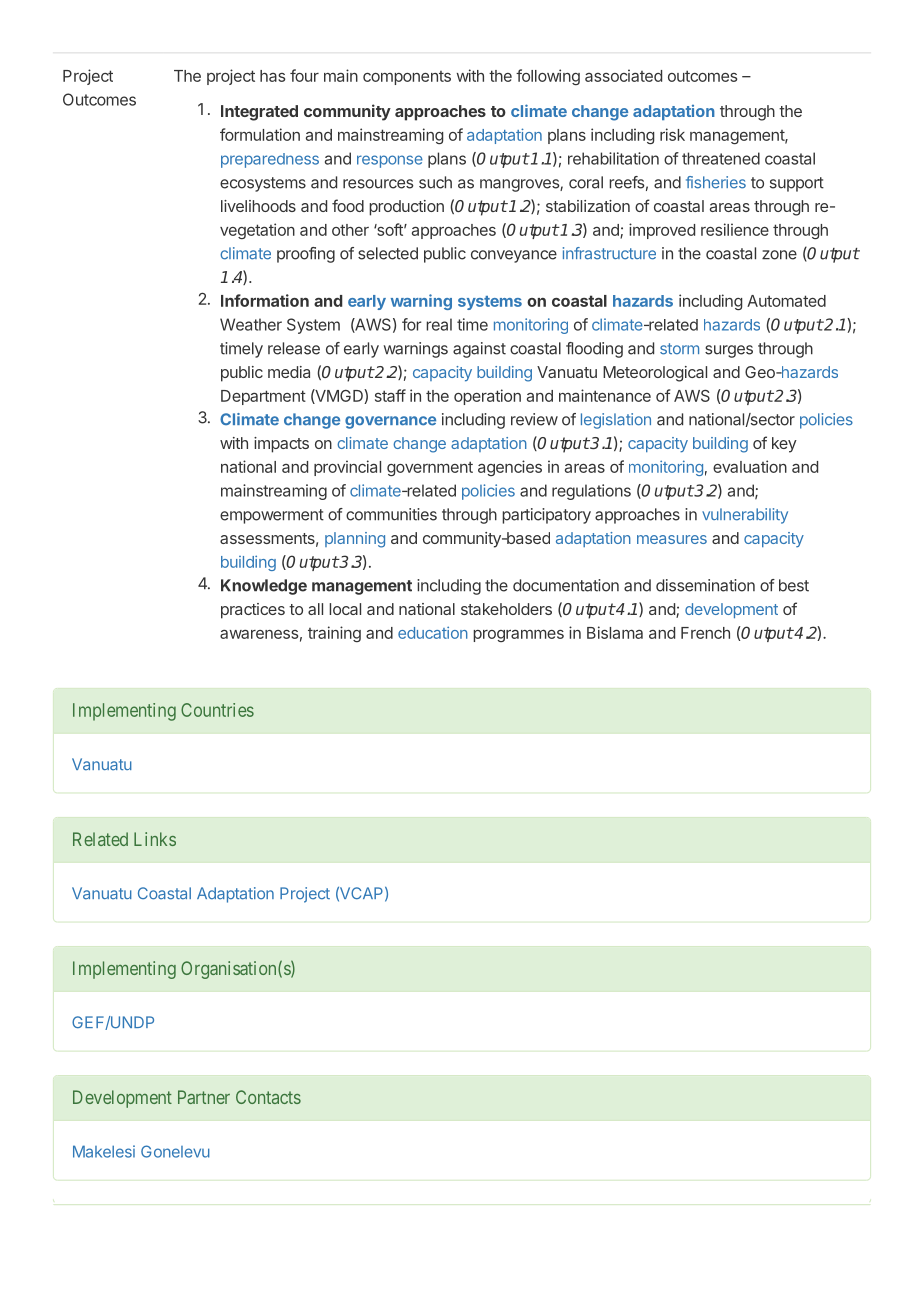  Describe the element at coordinates (264, 587) in the screenshot. I see `Knowledge` at that location.
